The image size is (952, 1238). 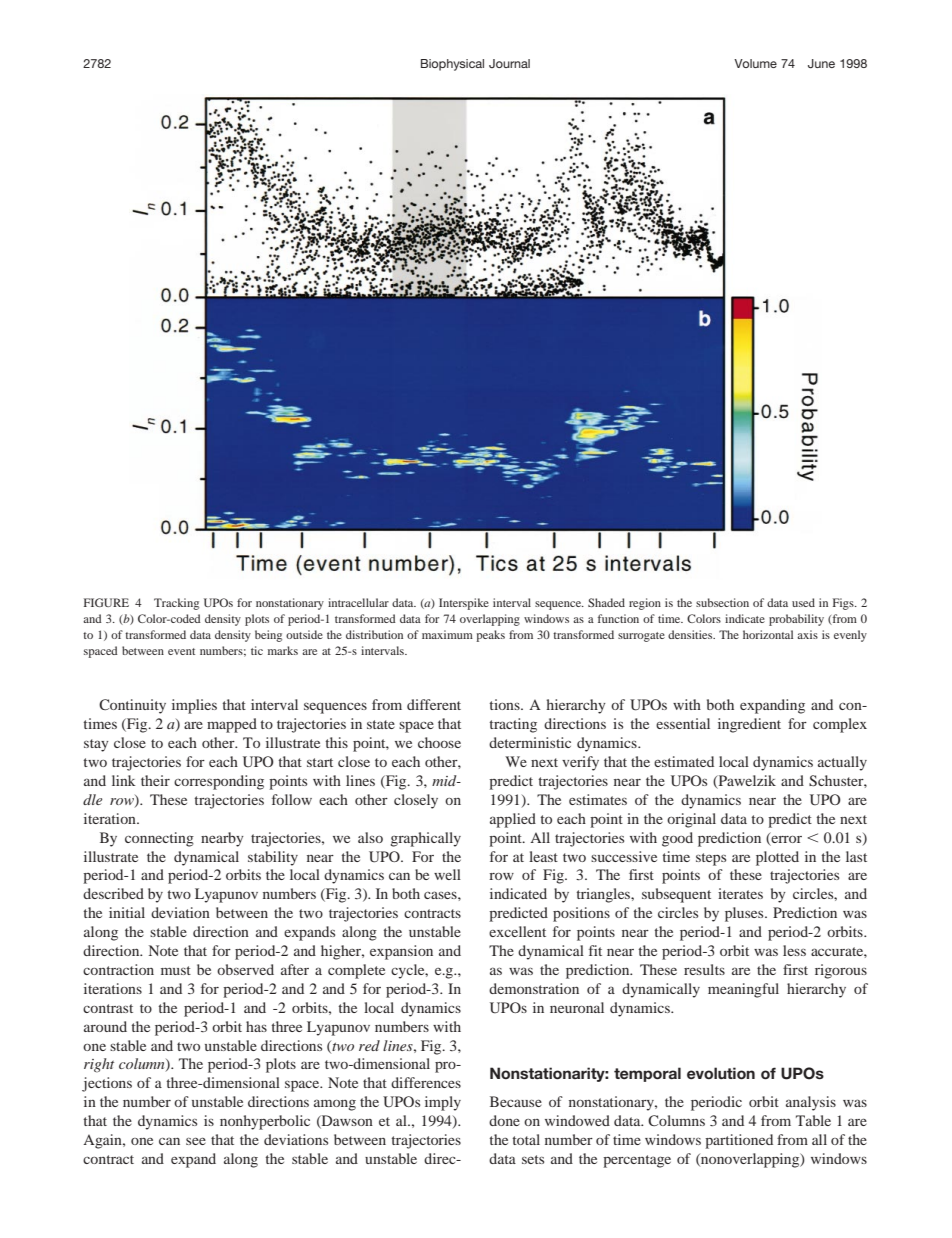 I want to click on event, so click(x=181, y=651).
